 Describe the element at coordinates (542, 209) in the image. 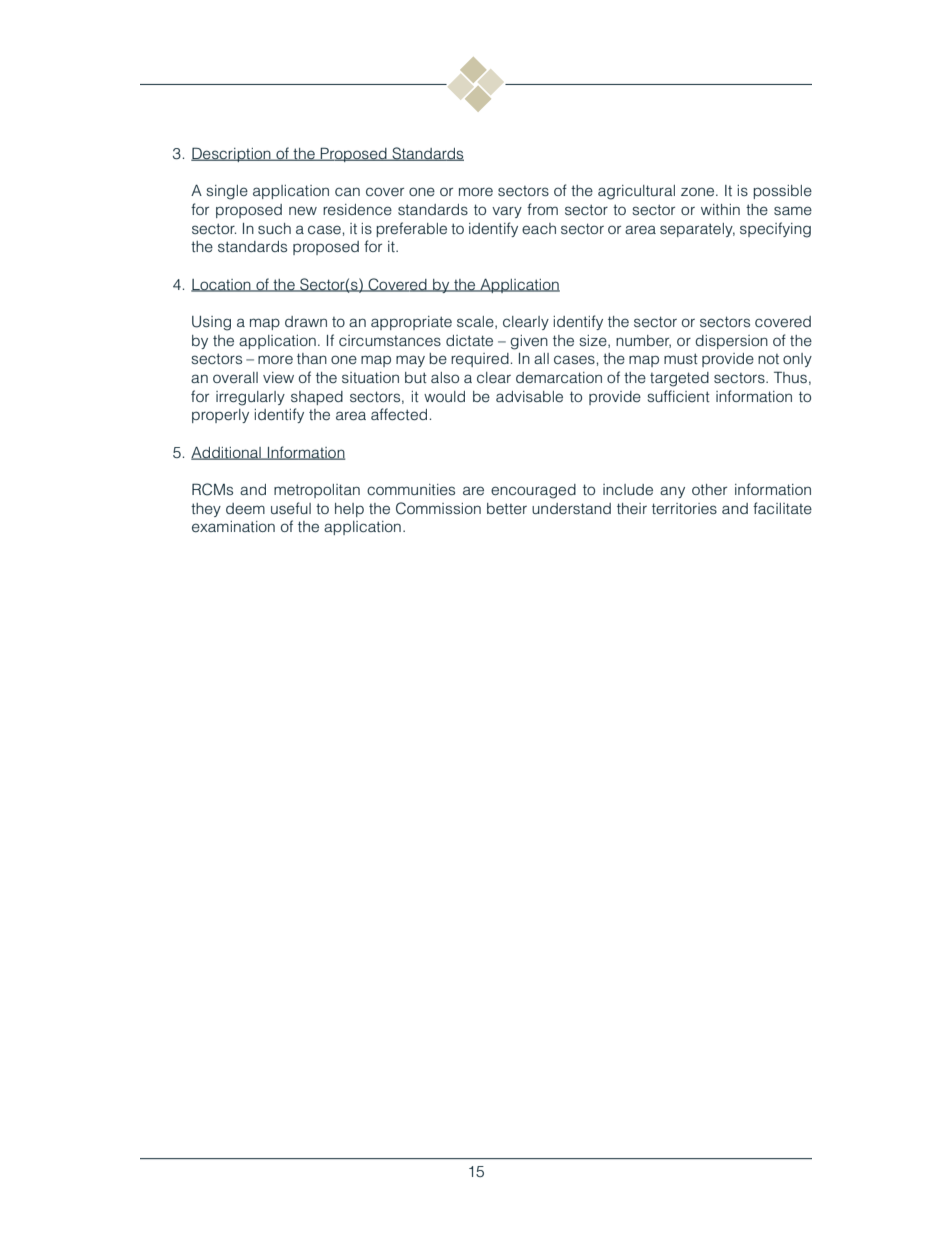

I see `from` at that location.
